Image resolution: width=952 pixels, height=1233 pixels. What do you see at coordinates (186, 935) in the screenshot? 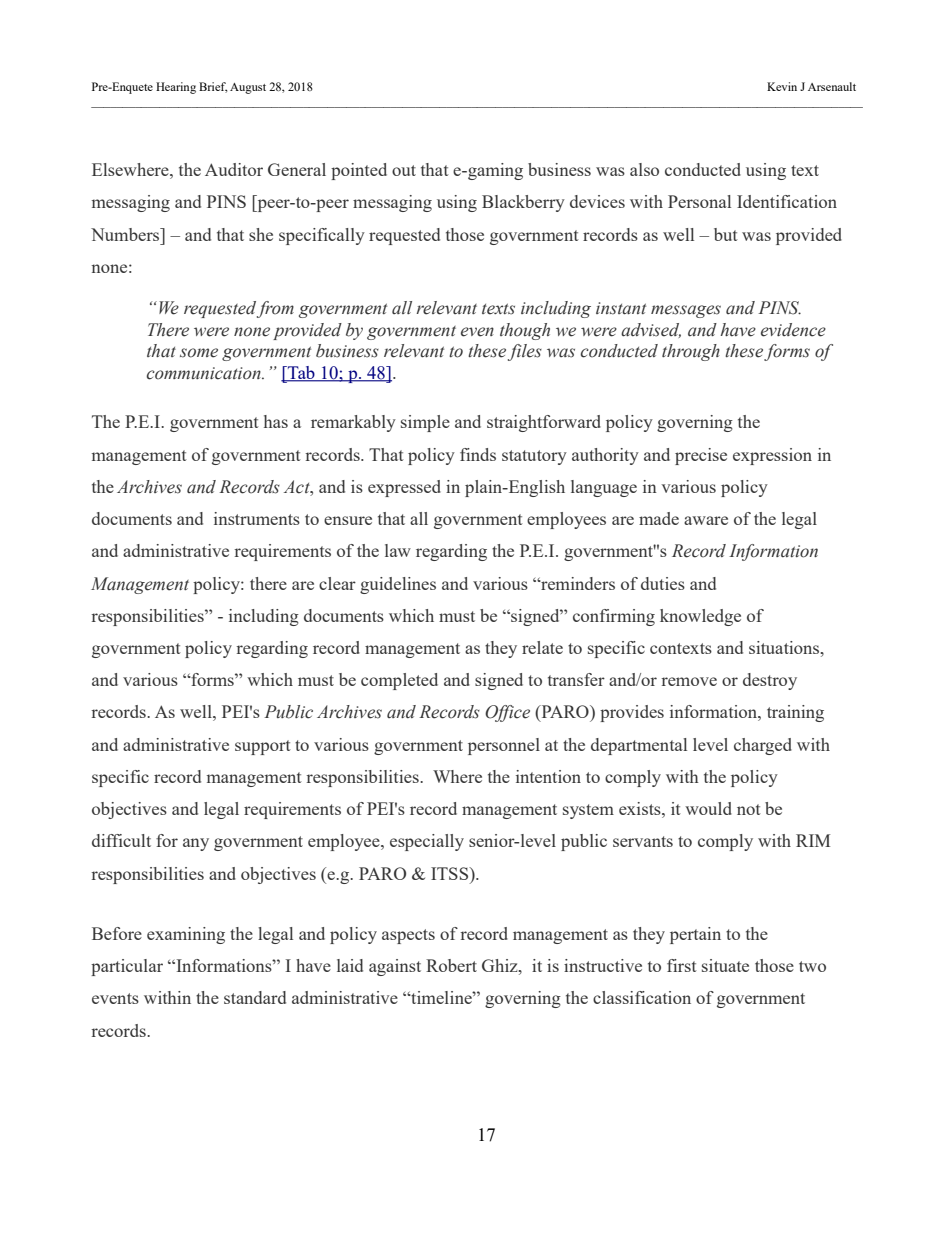
I see `examining` at bounding box center [186, 935].
